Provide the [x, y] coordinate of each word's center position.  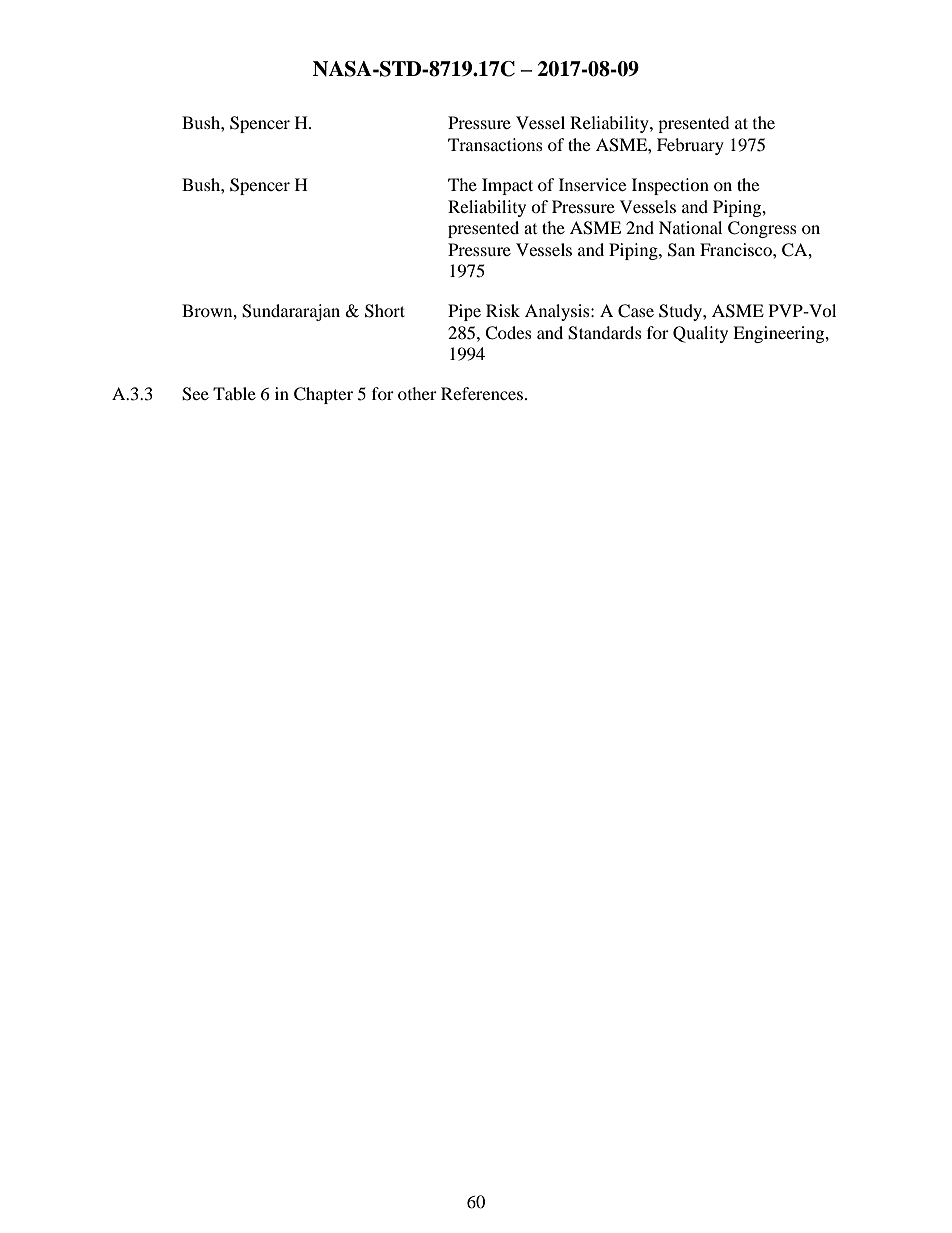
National [690, 227]
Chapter [323, 395]
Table [234, 393]
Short [385, 311]
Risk [503, 310]
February [690, 146]
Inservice [592, 184]
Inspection [670, 186]
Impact [507, 186]
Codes [508, 333]
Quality [700, 334]
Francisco [737, 249]
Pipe [464, 312]
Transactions [495, 144]
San [681, 250]
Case [636, 311]
